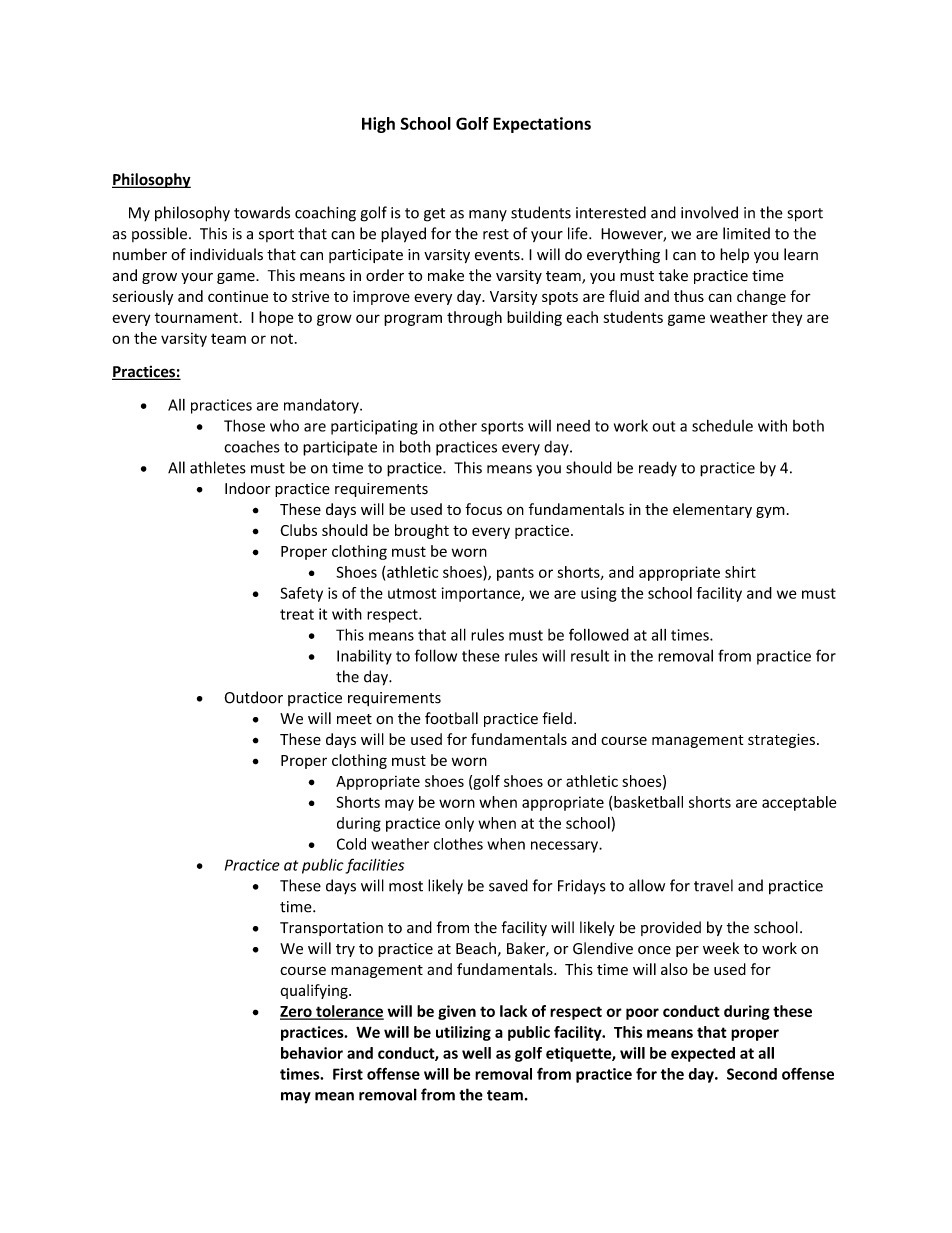 This document has width=952, height=1233. Describe the element at coordinates (218, 467) in the document. I see `athletes` at that location.
